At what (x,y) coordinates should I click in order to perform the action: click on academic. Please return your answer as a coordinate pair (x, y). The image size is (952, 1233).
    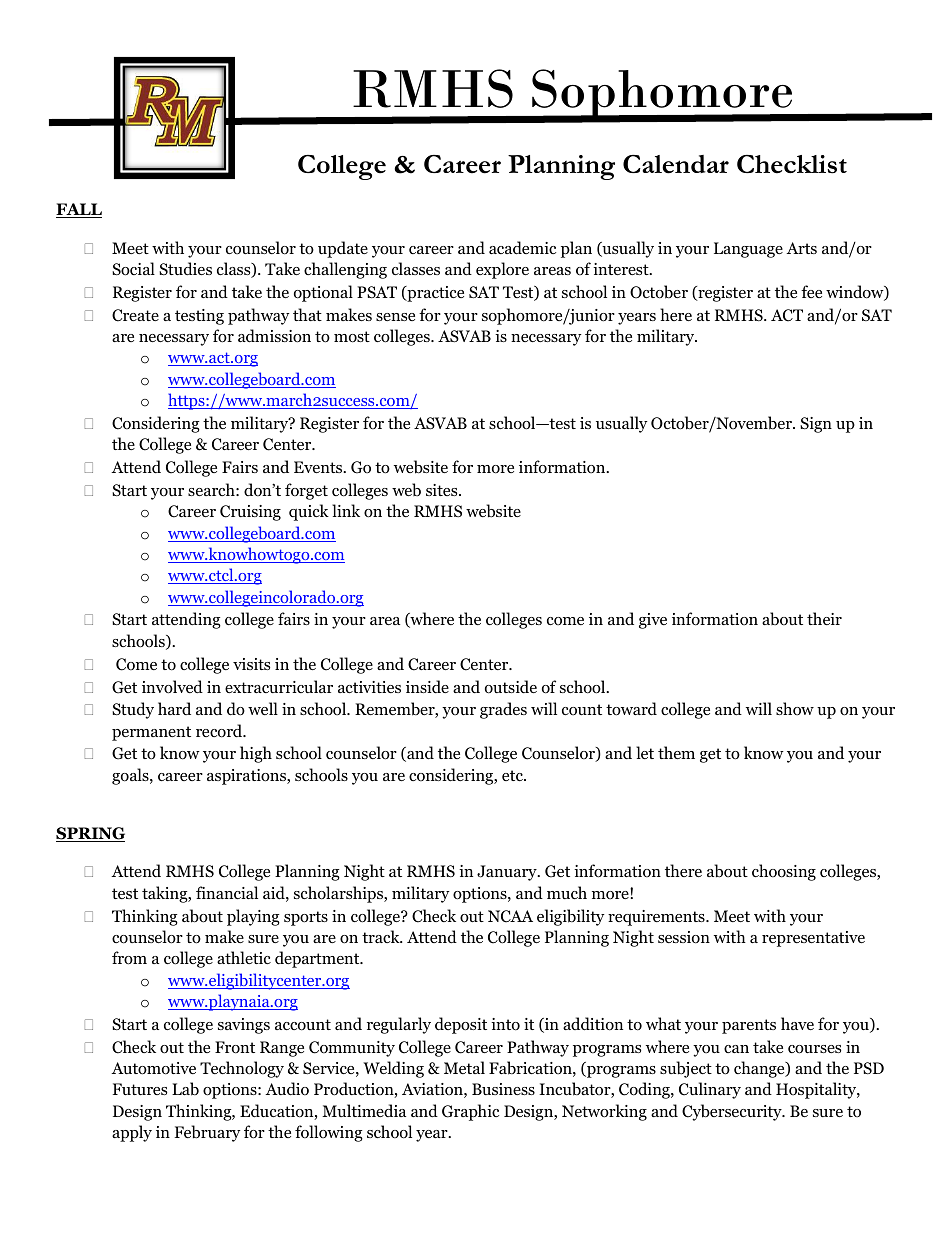
    Looking at the image, I should click on (522, 248).
